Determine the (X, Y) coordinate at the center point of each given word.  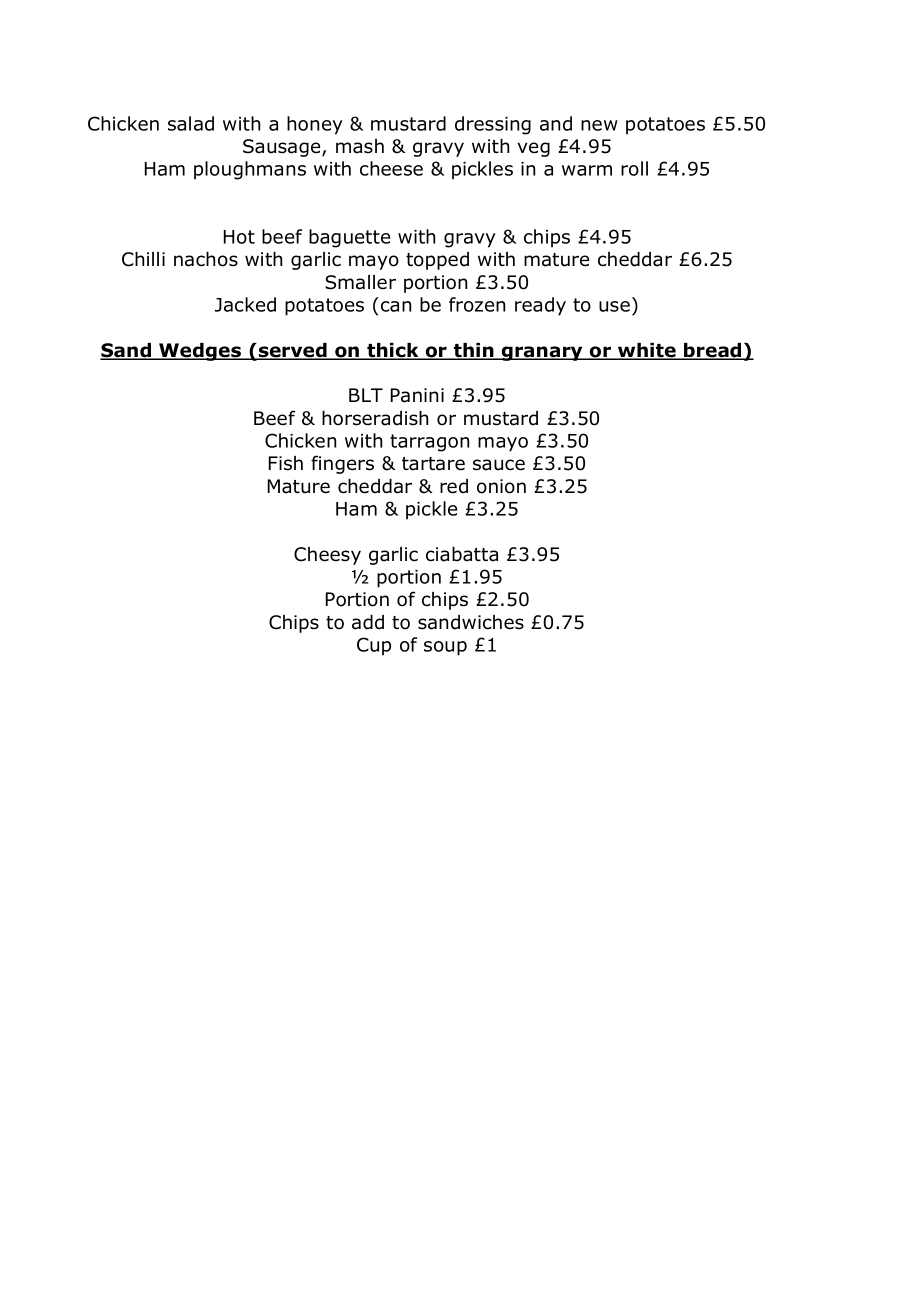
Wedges (200, 352)
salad (191, 123)
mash (360, 146)
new (599, 125)
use (614, 306)
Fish (286, 463)
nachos (206, 259)
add (368, 622)
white (647, 351)
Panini (417, 395)
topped (437, 261)
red (454, 486)
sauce (499, 465)
